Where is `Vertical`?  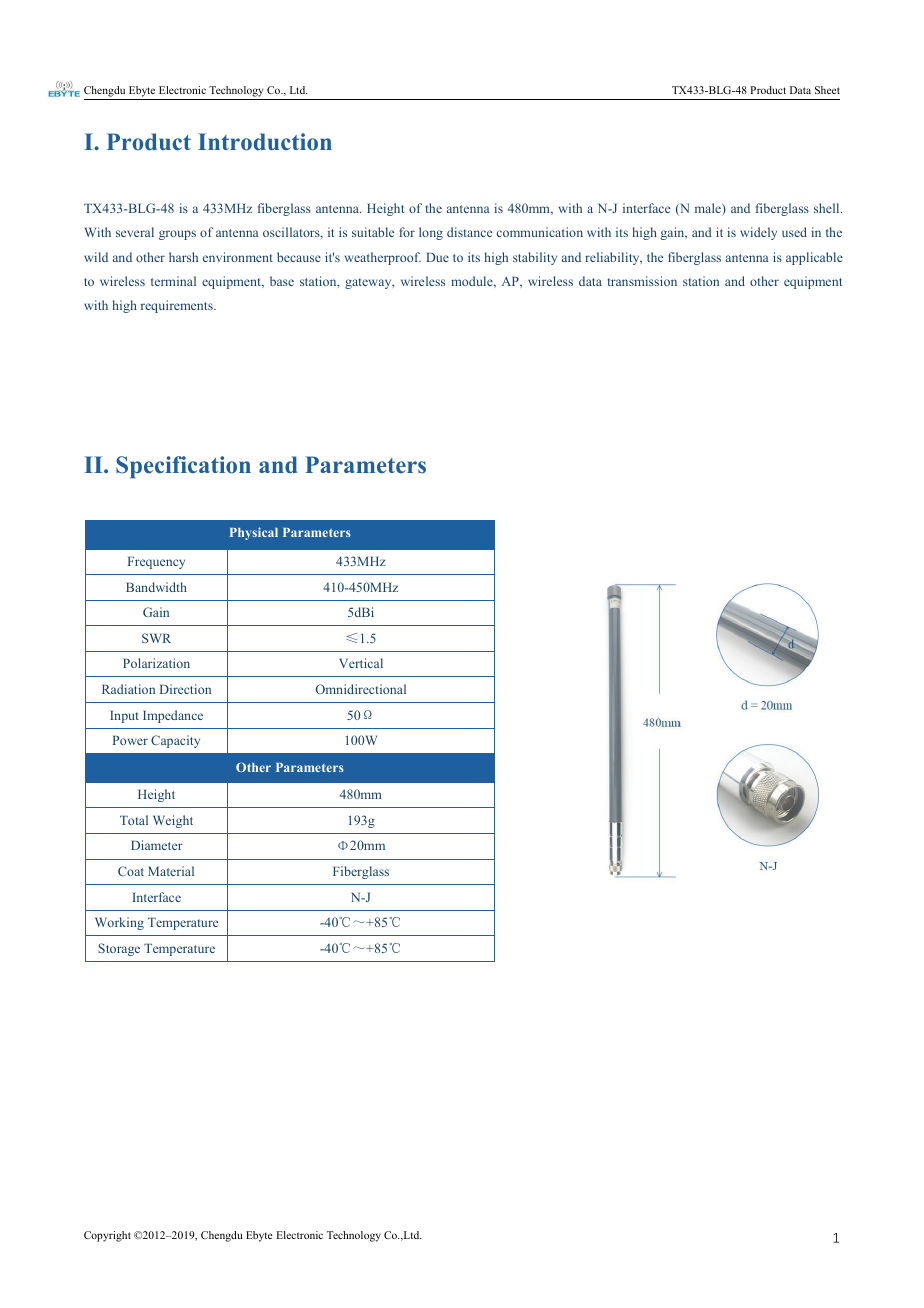
Vertical is located at coordinates (361, 663).
